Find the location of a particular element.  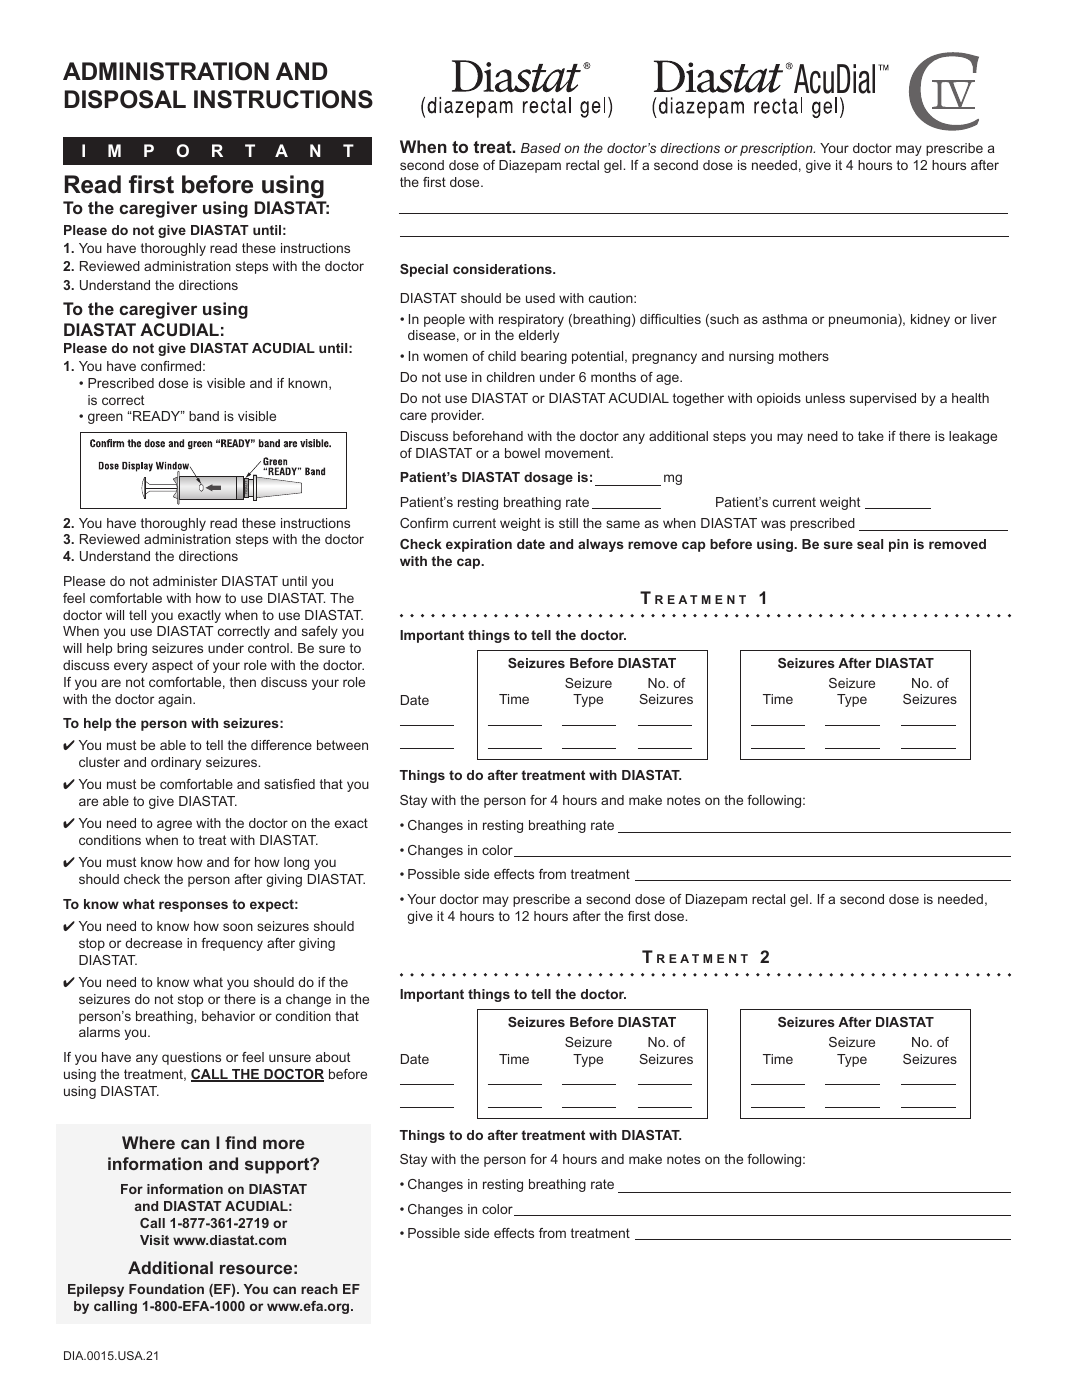

between is located at coordinates (342, 745).
